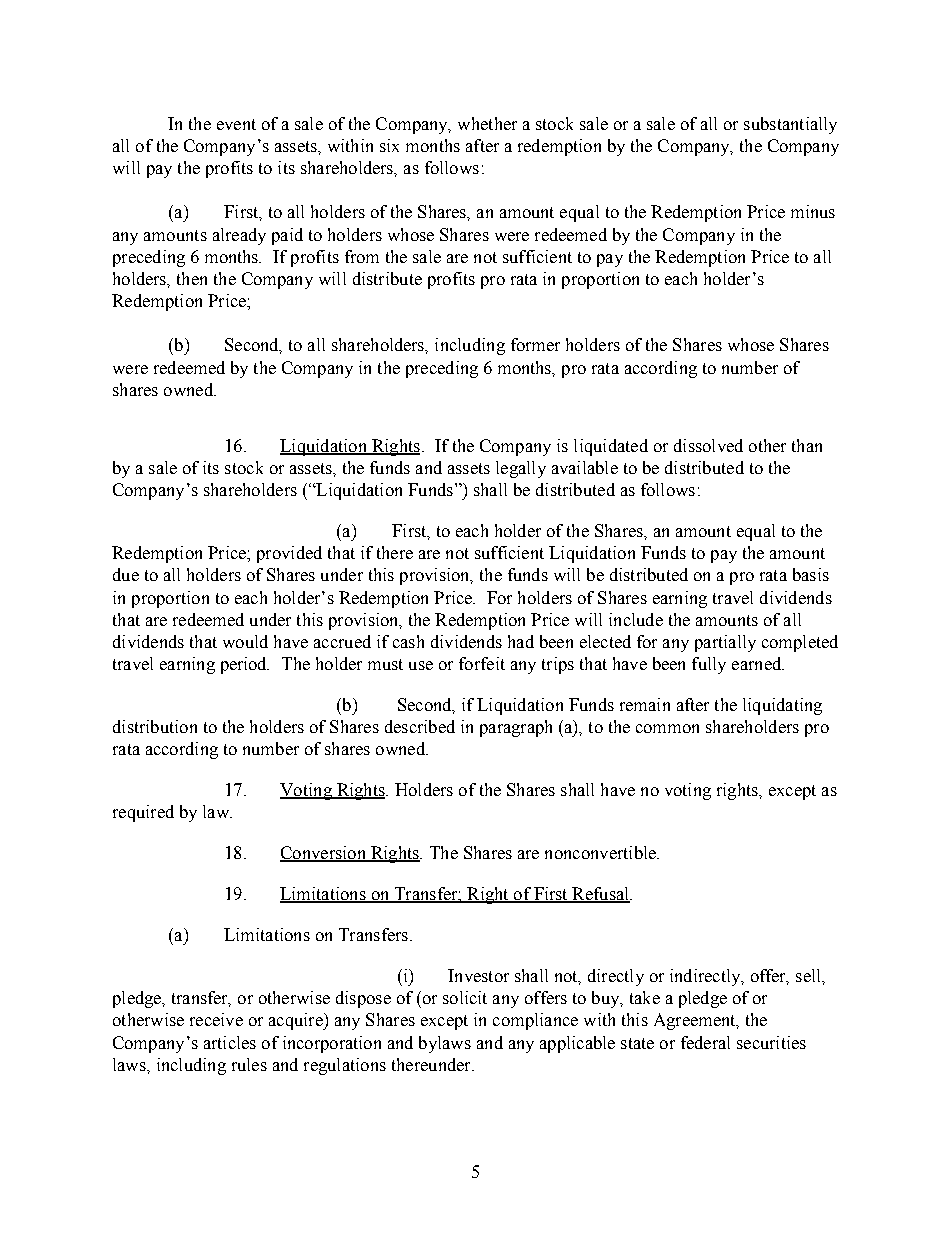 This page has width=952, height=1233. I want to click on articles, so click(230, 1042).
